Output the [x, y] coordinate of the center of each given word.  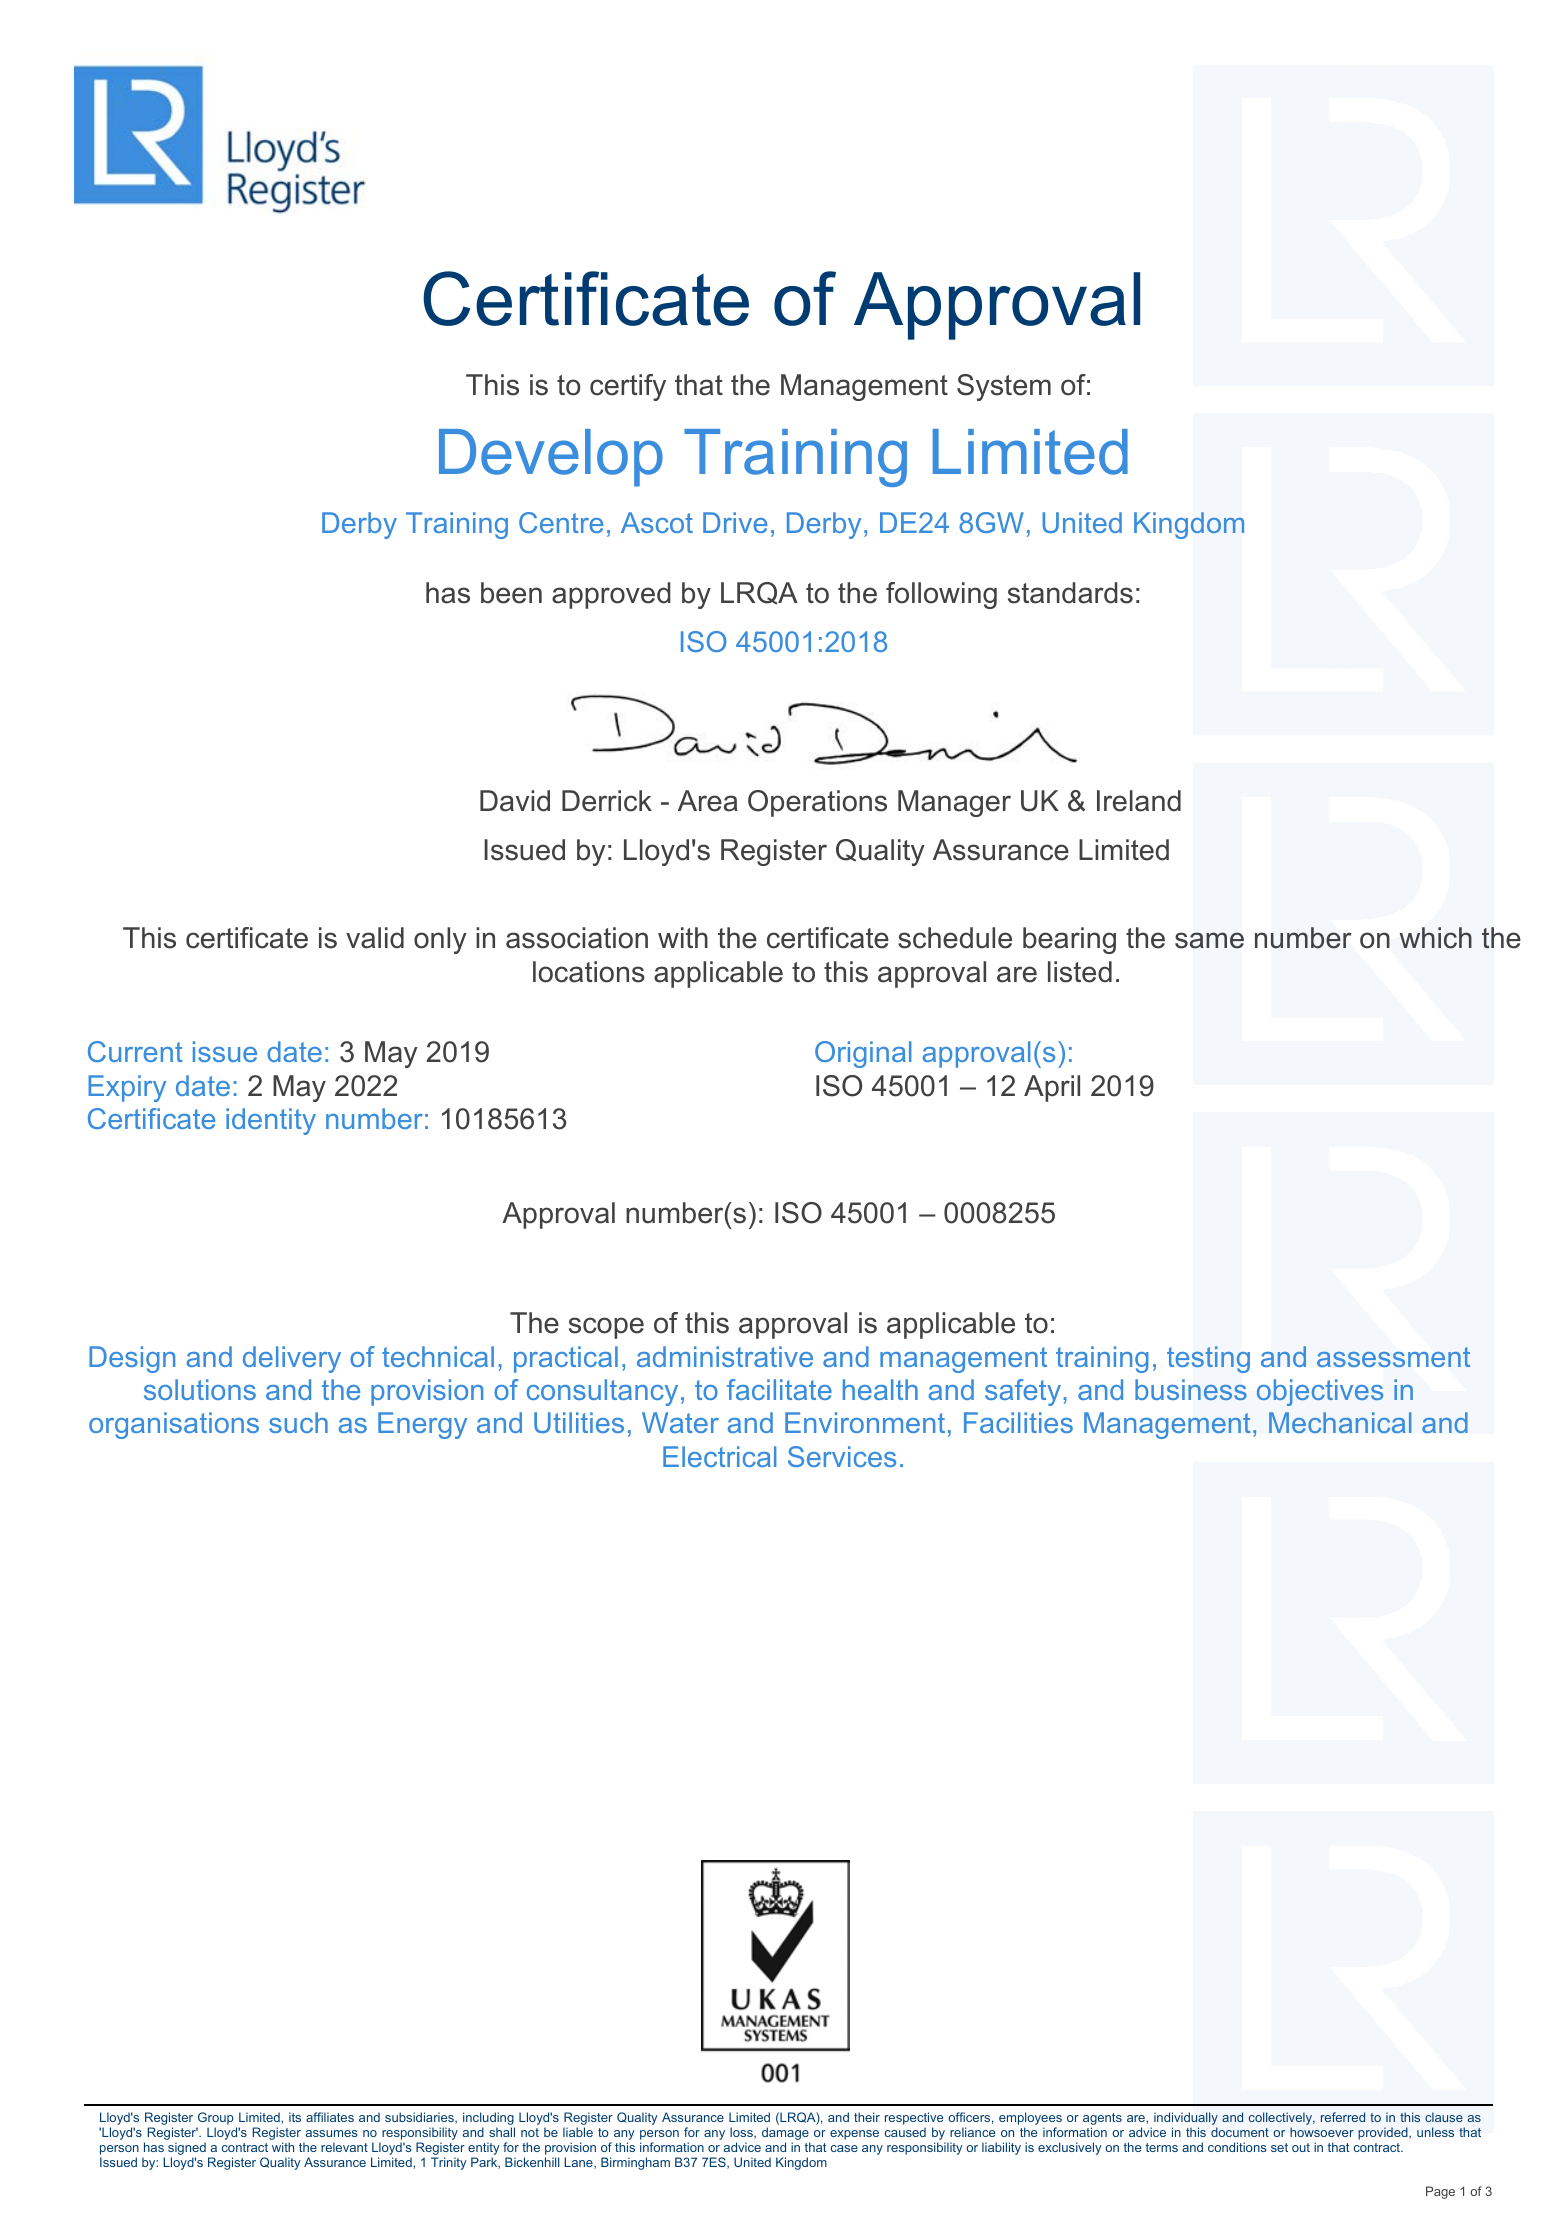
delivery [292, 1359]
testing [1208, 1359]
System [1004, 387]
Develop [551, 458]
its [295, 2117]
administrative [725, 1356]
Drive [735, 522]
